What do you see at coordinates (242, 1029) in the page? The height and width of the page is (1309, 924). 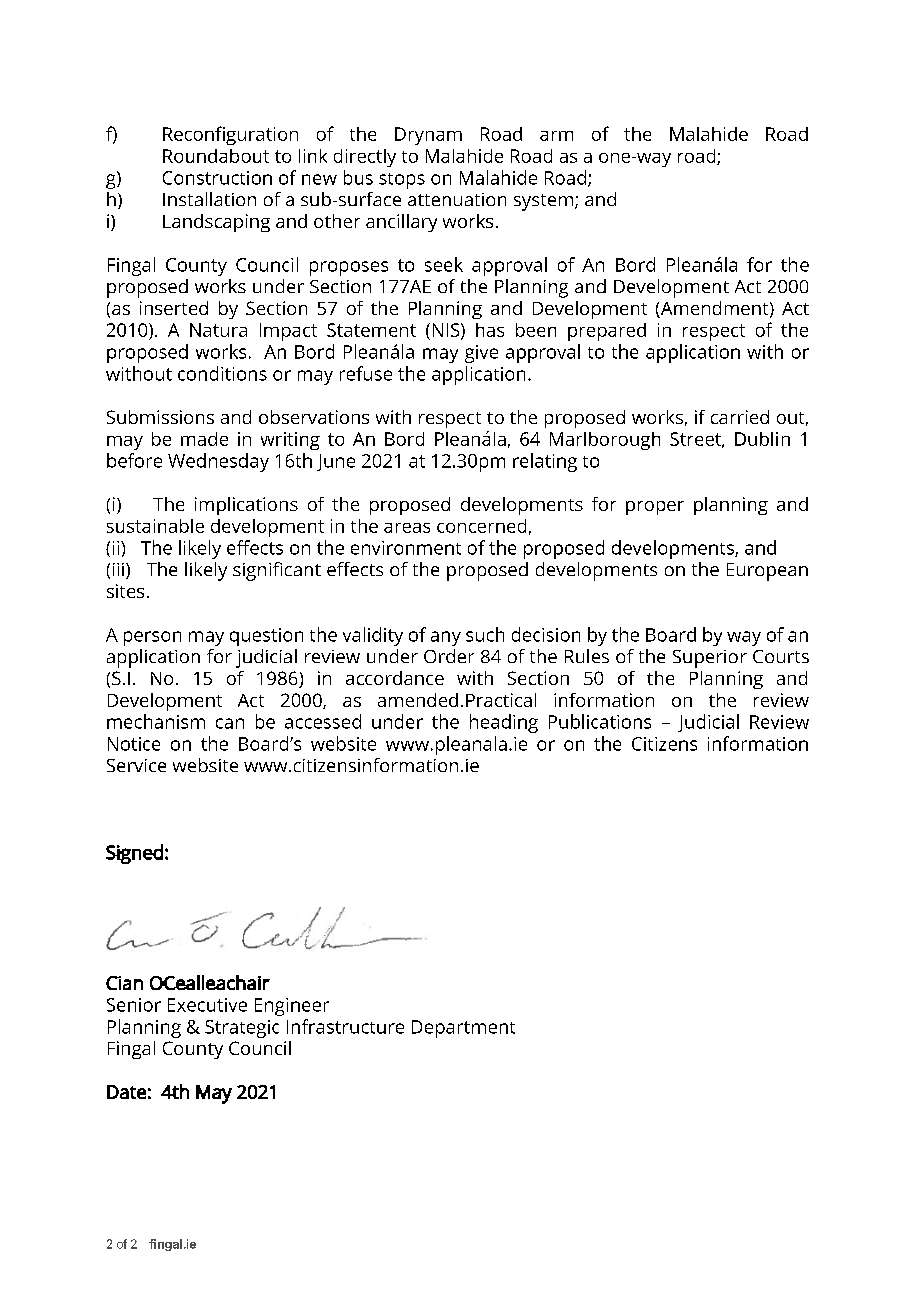 I see `Strategic` at bounding box center [242, 1029].
